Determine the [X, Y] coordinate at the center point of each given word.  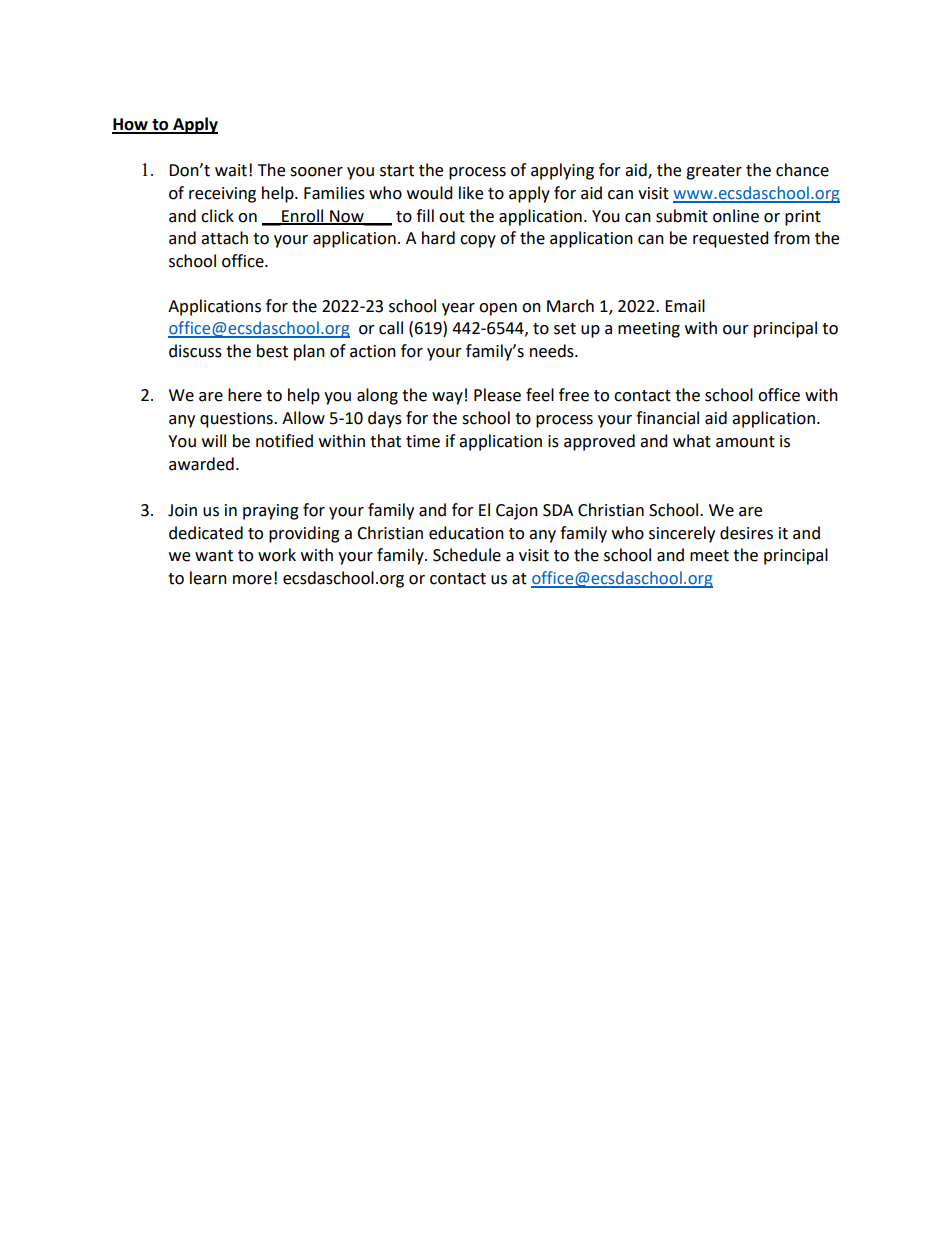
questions [237, 420]
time [423, 441]
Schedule [467, 555]
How [131, 125]
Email [685, 306]
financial [667, 418]
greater [714, 172]
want [214, 556]
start [397, 171]
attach [224, 238]
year [458, 309]
